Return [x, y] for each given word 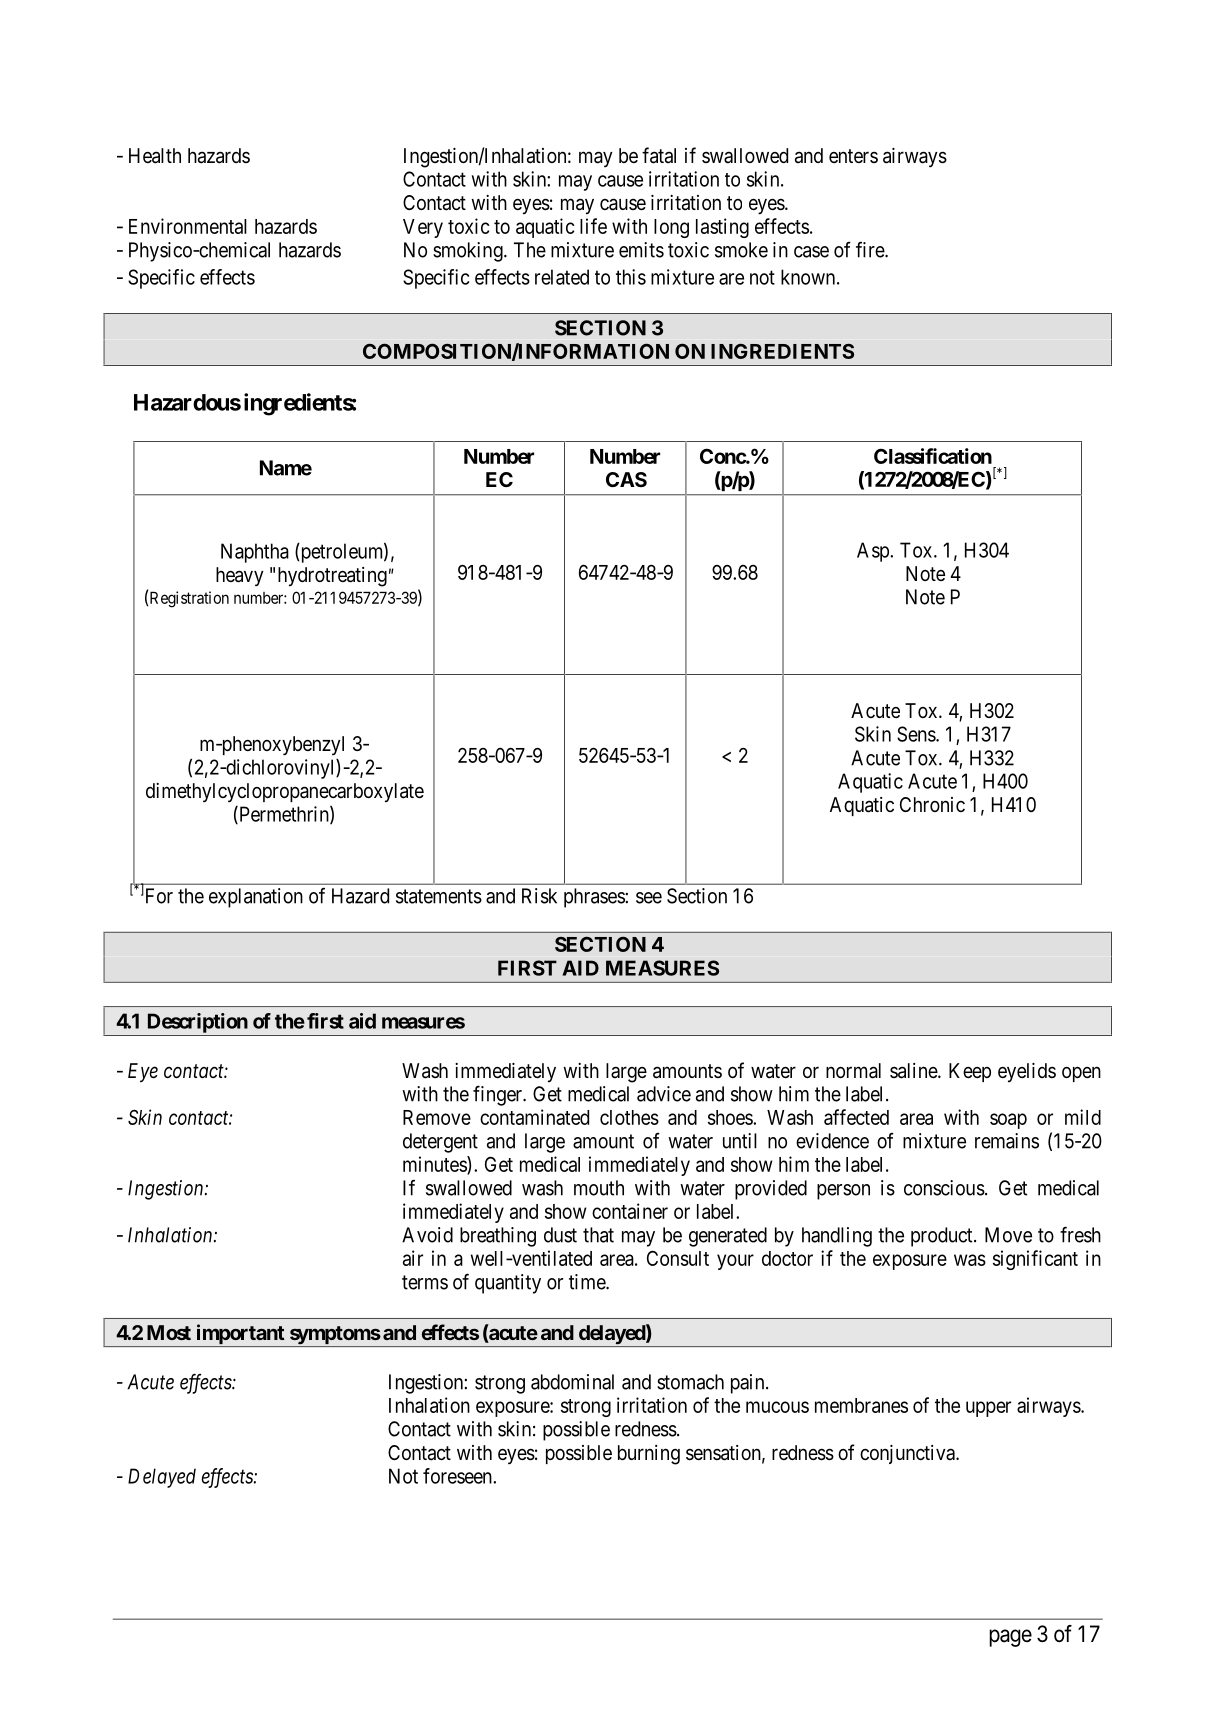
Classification [933, 456]
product [943, 1237]
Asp [874, 552]
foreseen [458, 1476]
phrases [594, 898]
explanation [256, 898]
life [593, 226]
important [240, 1335]
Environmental [188, 226]
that [598, 1235]
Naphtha [255, 553]
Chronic [932, 804]
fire [871, 249]
